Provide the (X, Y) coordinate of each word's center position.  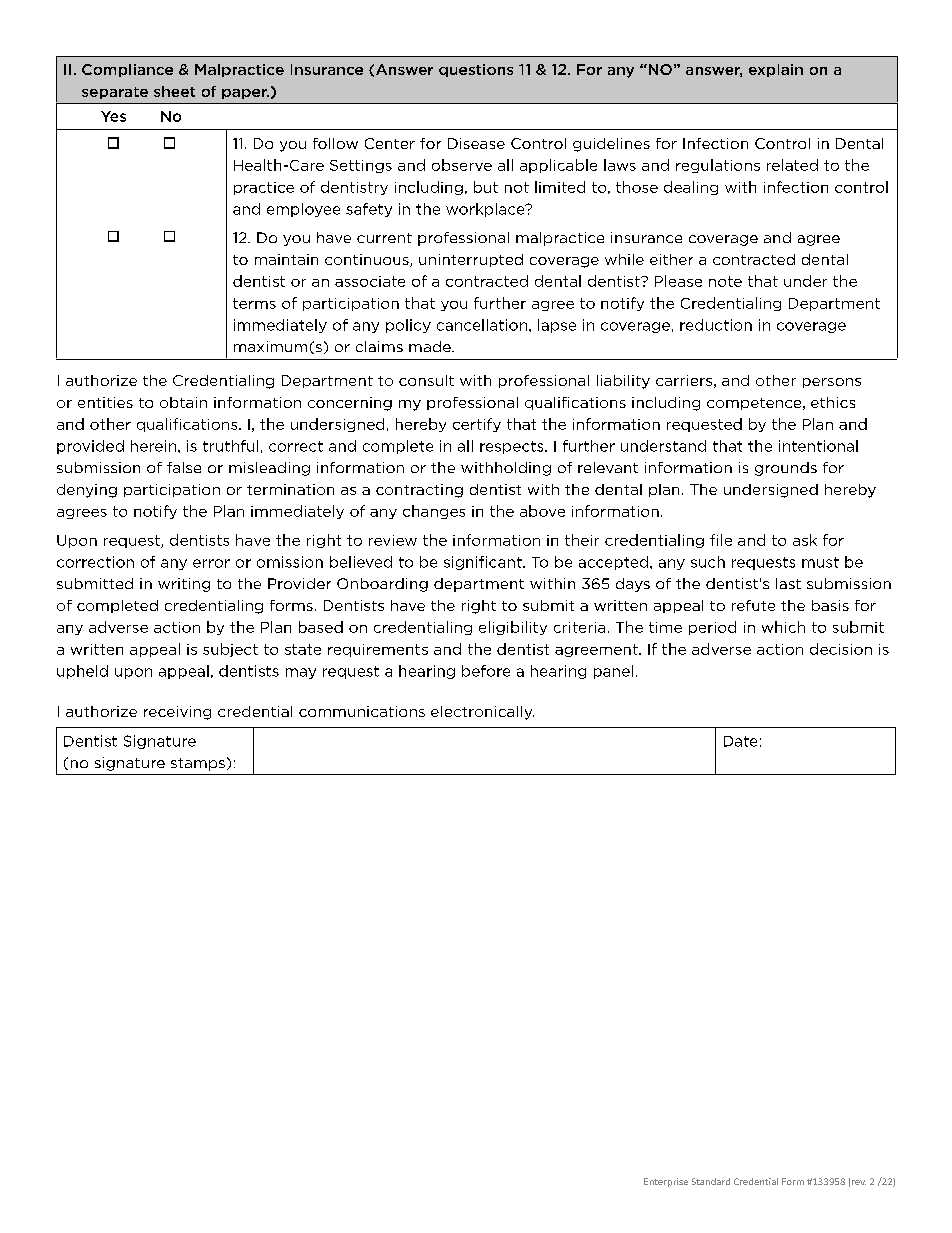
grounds (786, 469)
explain (776, 70)
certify (477, 425)
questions (476, 70)
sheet (174, 91)
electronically (482, 713)
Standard (711, 1181)
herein (155, 446)
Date (740, 741)
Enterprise (666, 1182)
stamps (198, 764)
